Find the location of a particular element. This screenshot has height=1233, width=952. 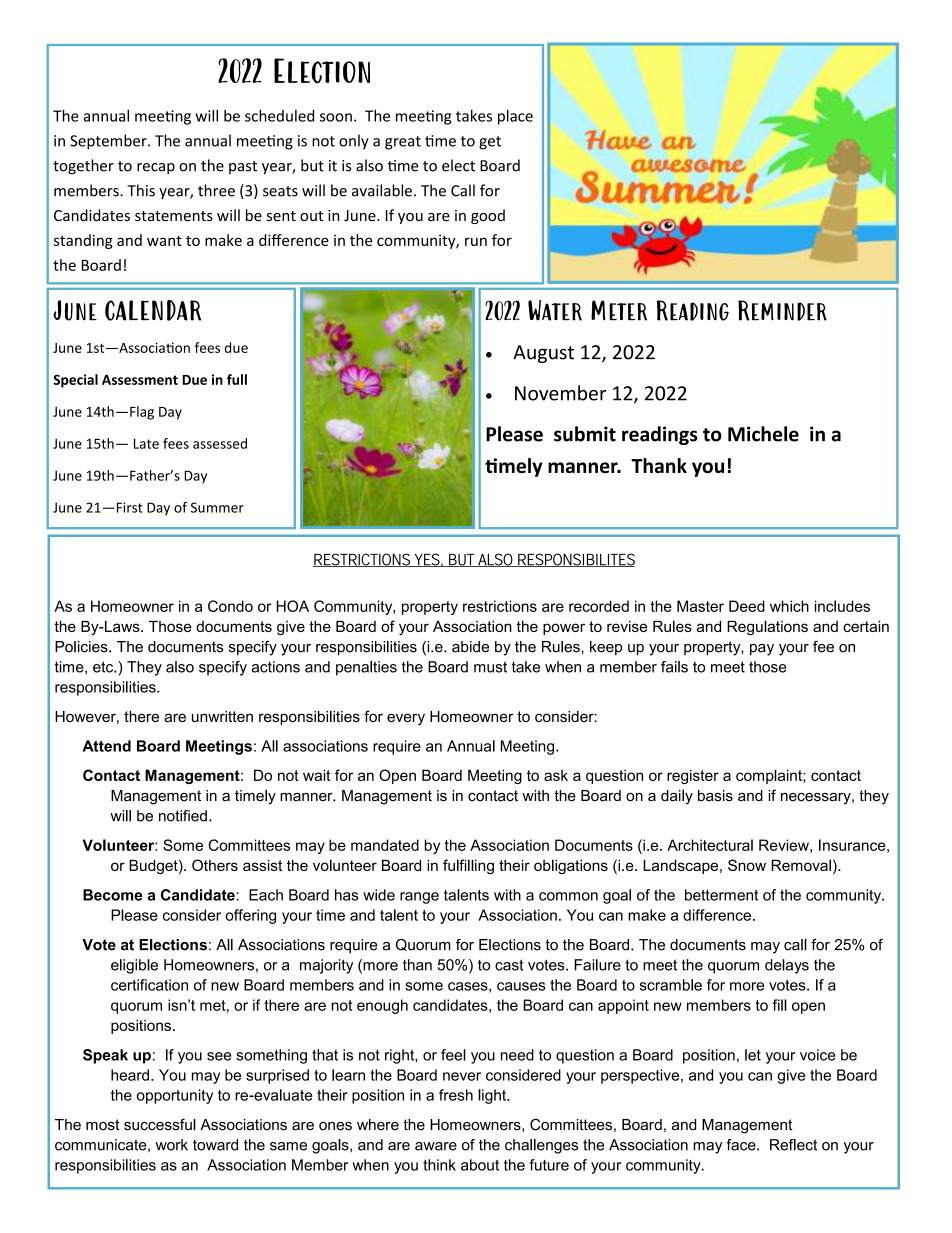

abide is located at coordinates (470, 647).
